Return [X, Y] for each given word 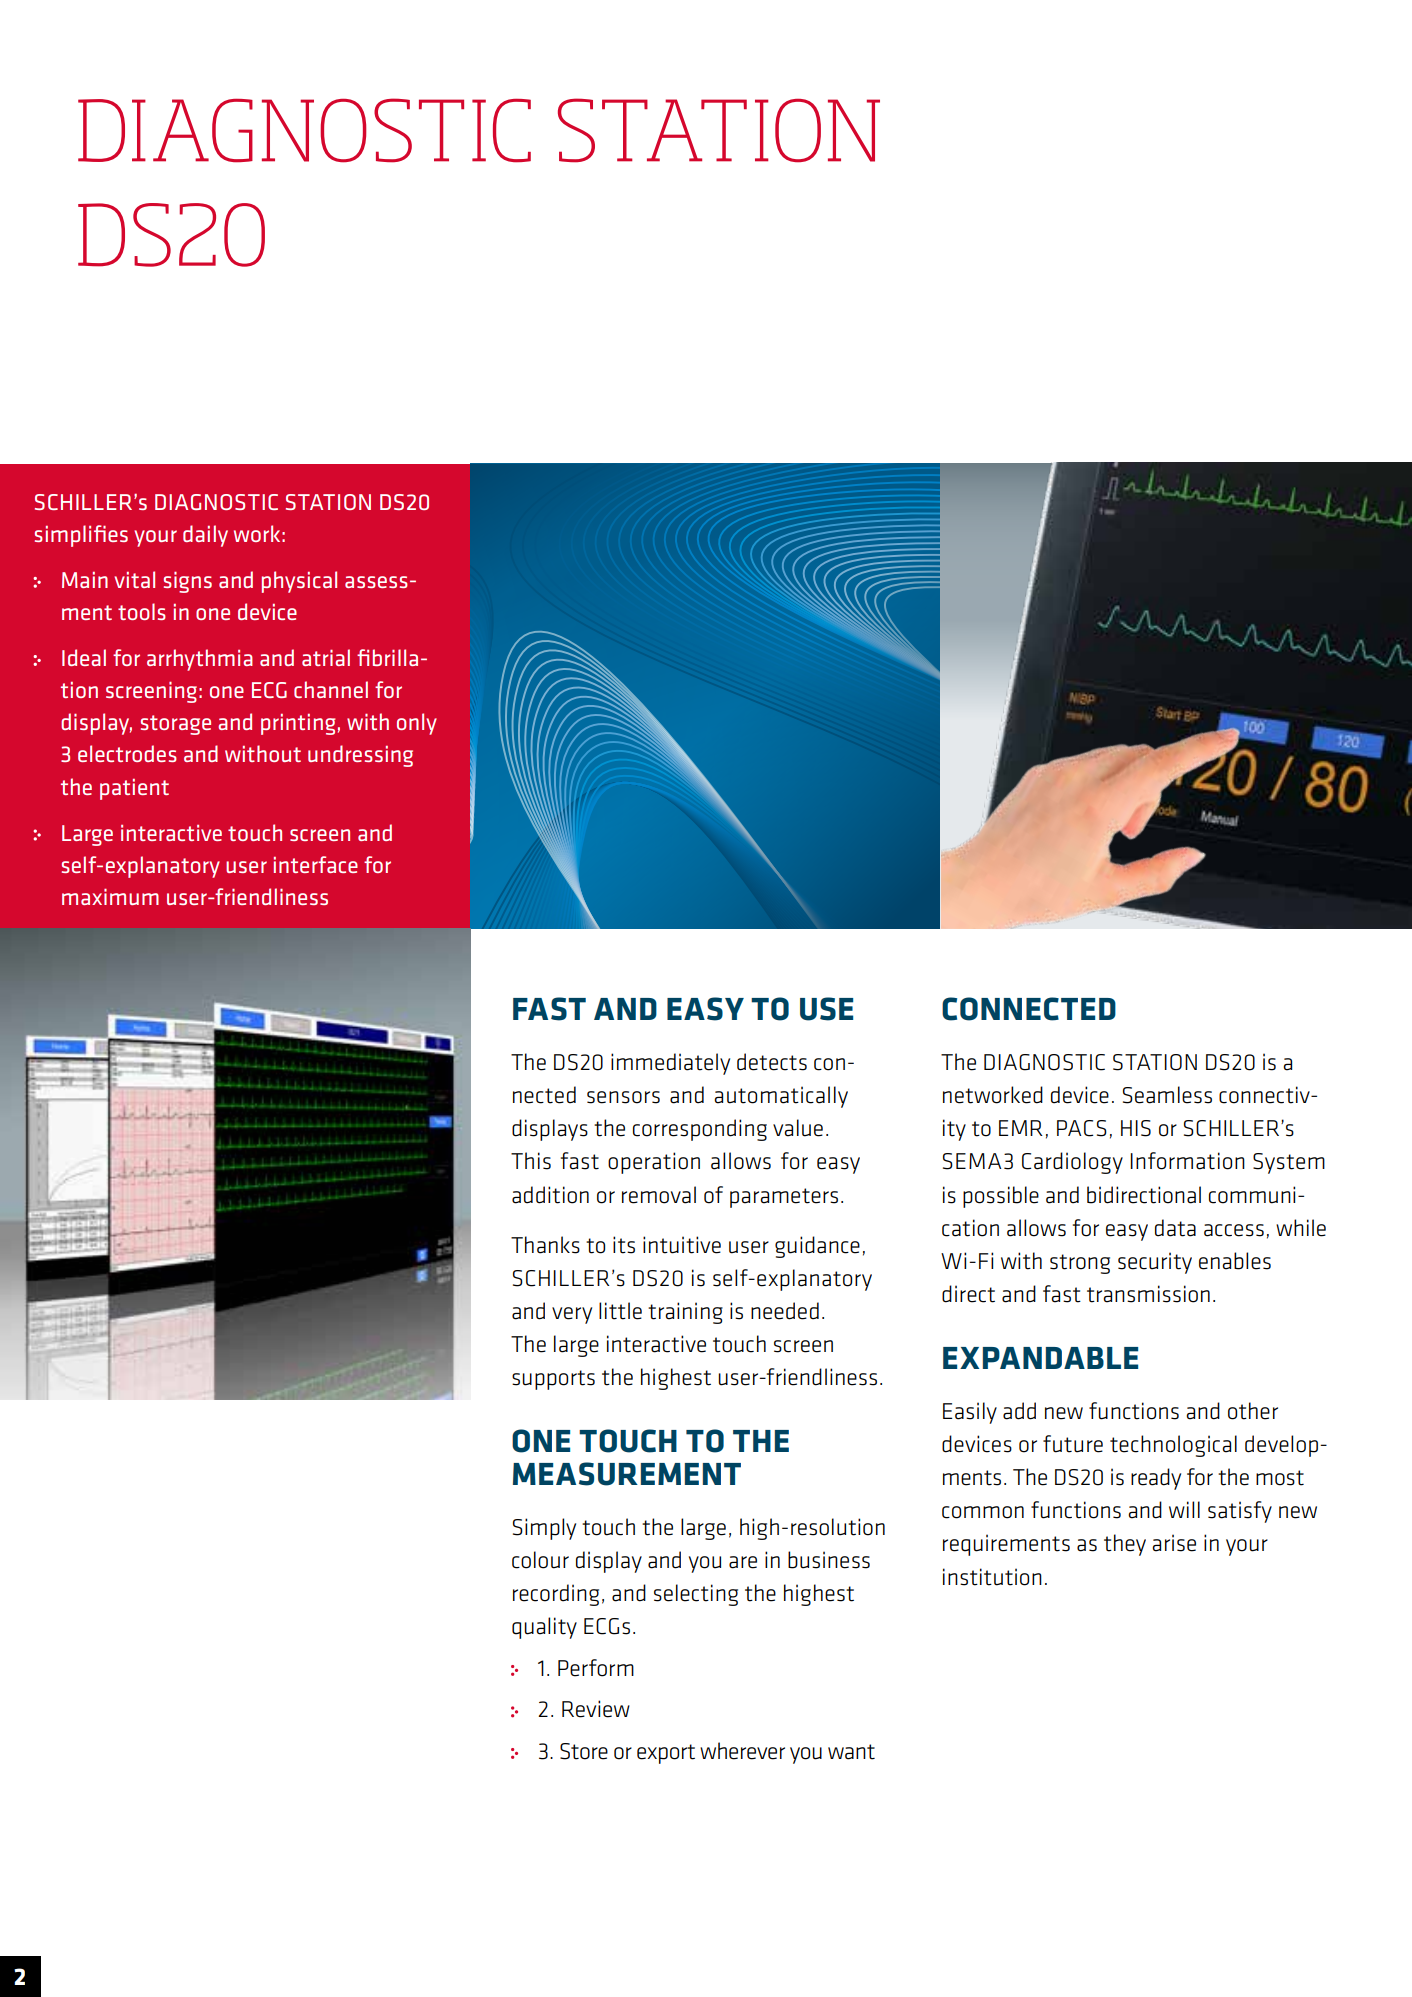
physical [299, 582]
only [417, 724]
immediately [670, 1064]
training [685, 1313]
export [666, 1754]
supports [553, 1380]
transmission [1148, 1294]
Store [584, 1751]
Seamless [1167, 1095]
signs [188, 582]
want [851, 1752]
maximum [110, 896]
